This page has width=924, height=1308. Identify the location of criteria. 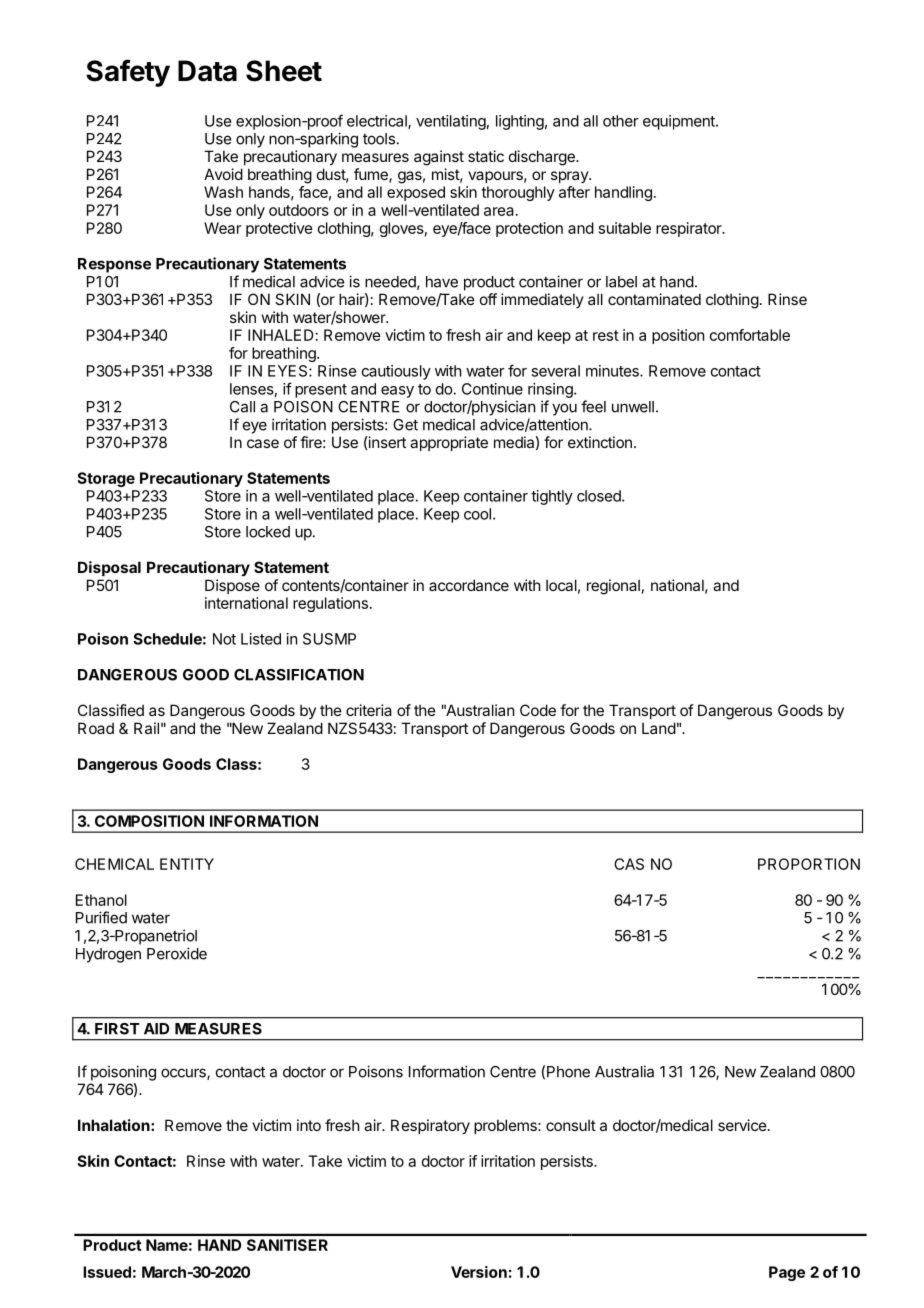
(369, 710).
